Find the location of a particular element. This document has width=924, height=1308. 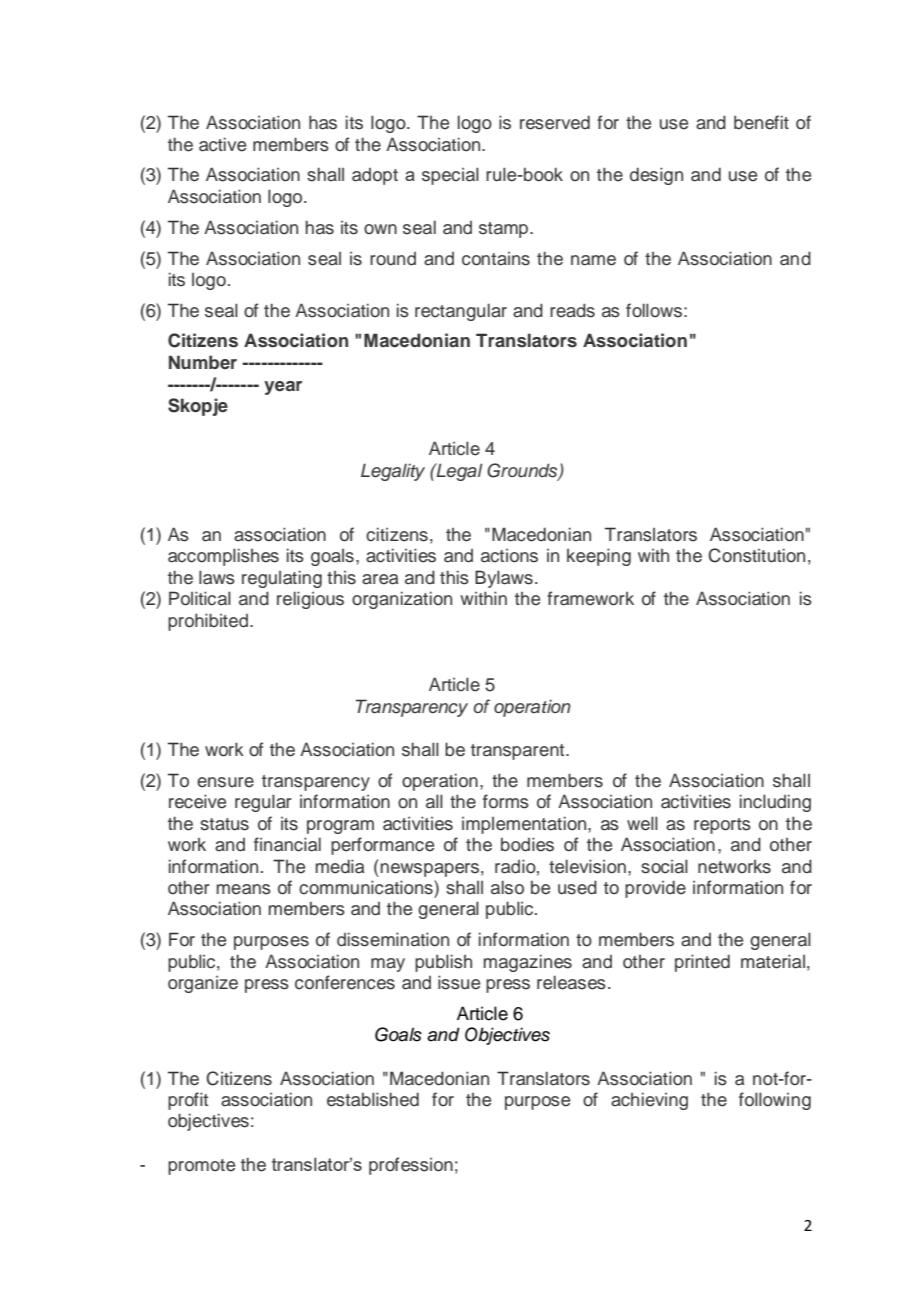

forms is located at coordinates (506, 801).
